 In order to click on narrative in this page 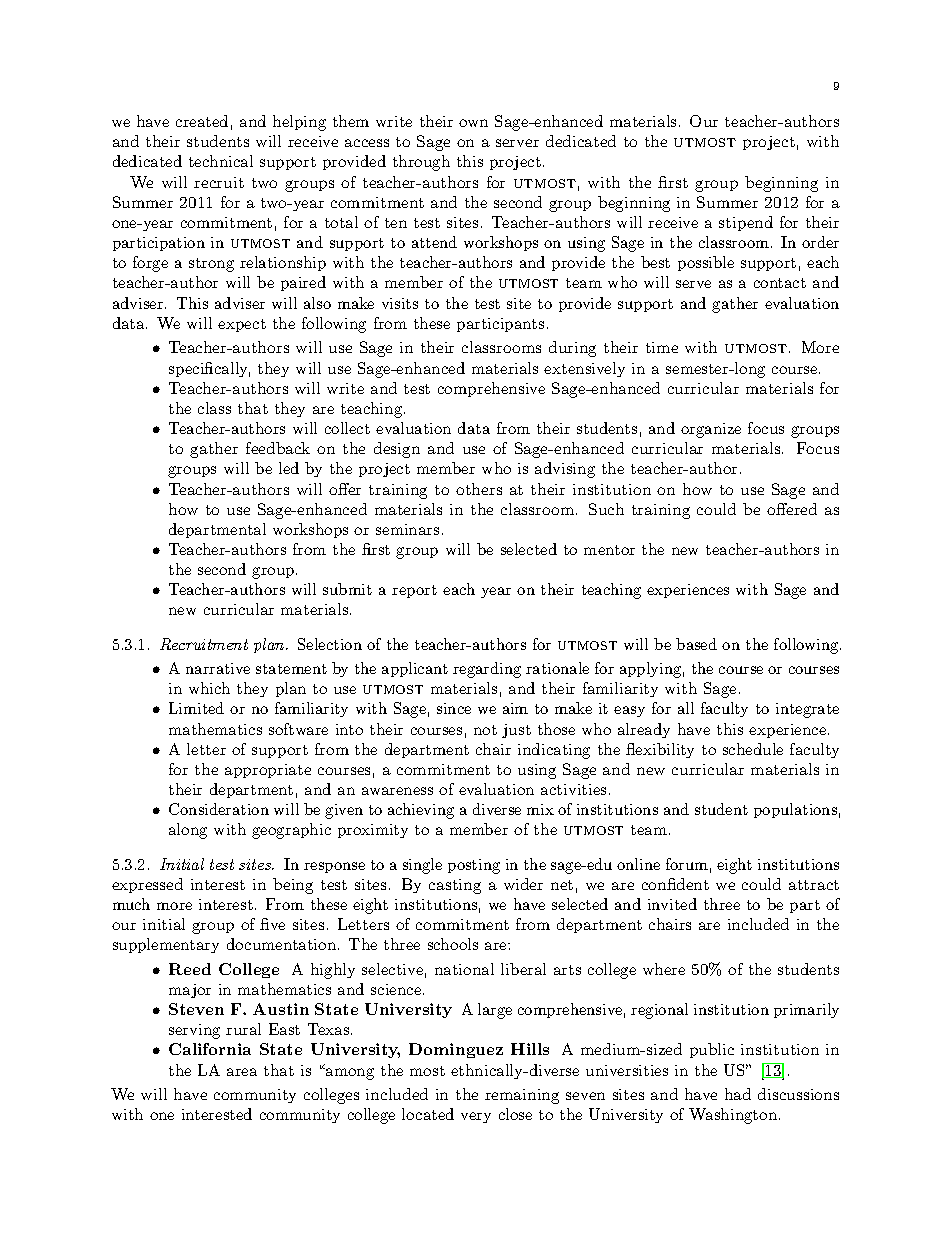, I will do `click(218, 668)`.
